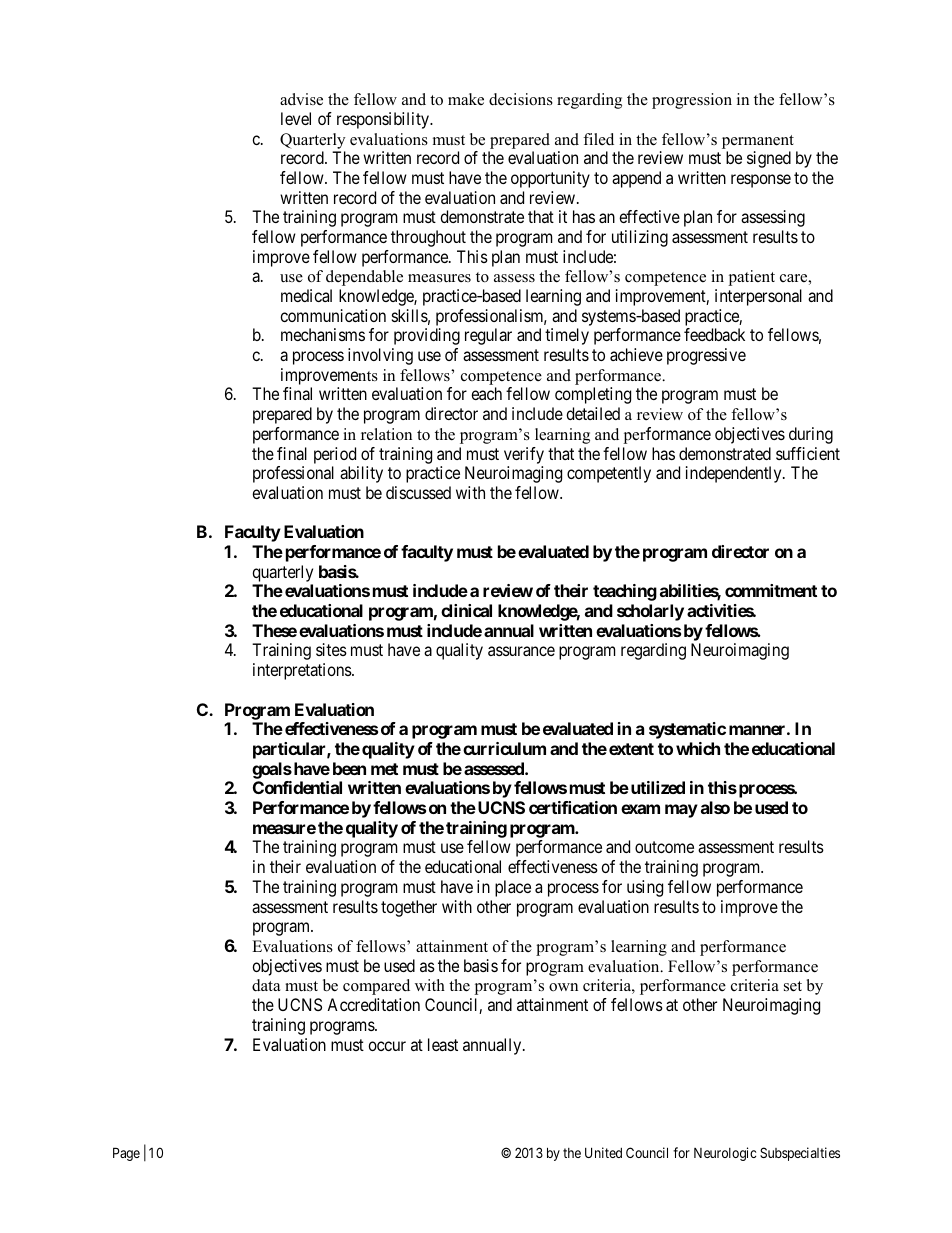 This screenshot has height=1233, width=952. I want to click on clinical, so click(466, 610).
